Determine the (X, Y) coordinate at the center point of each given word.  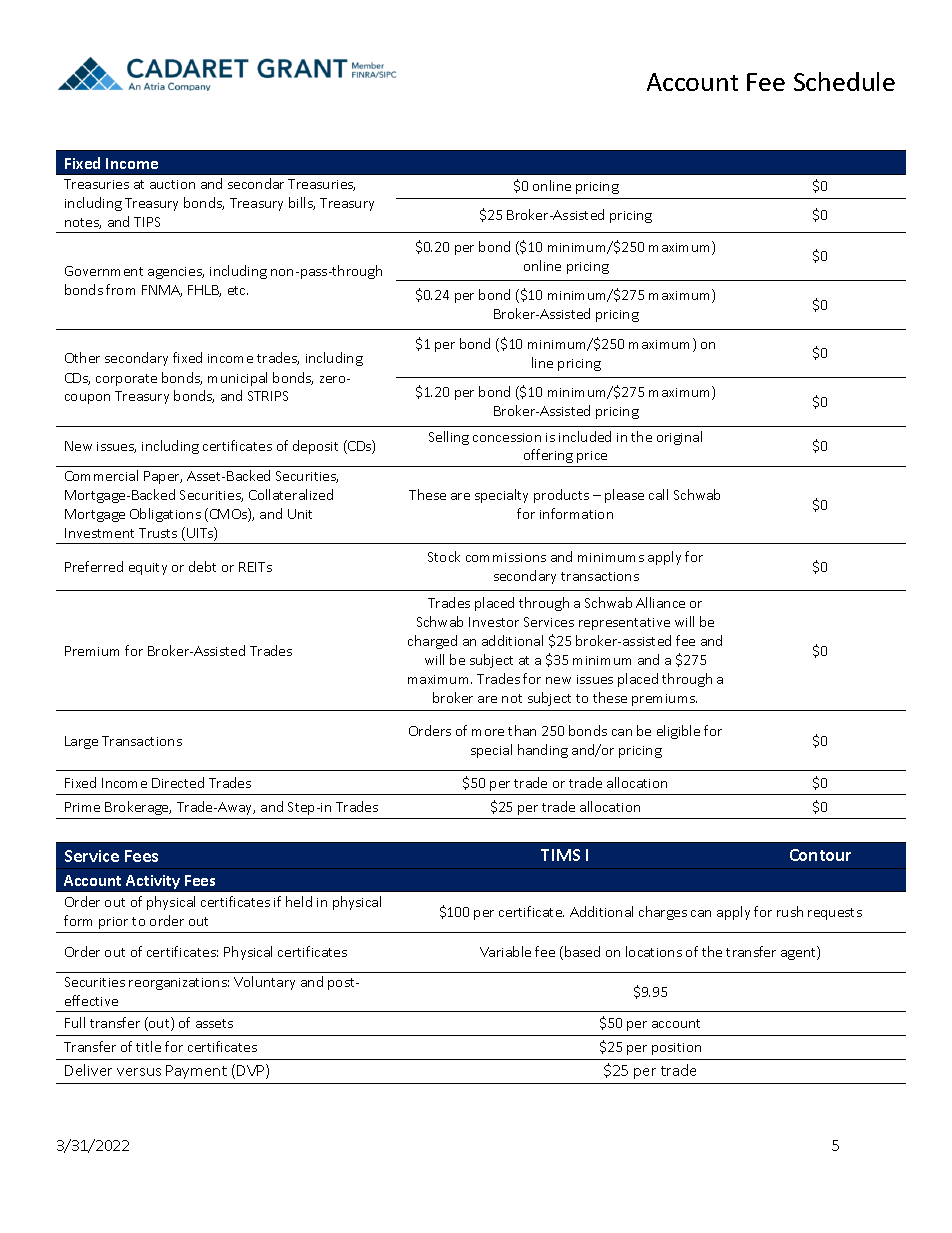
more (488, 732)
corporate (126, 380)
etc (238, 290)
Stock (444, 556)
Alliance (660, 602)
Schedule (844, 81)
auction (172, 184)
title (148, 1046)
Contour (820, 855)
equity (148, 569)
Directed (178, 782)
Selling (449, 438)
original (679, 438)
